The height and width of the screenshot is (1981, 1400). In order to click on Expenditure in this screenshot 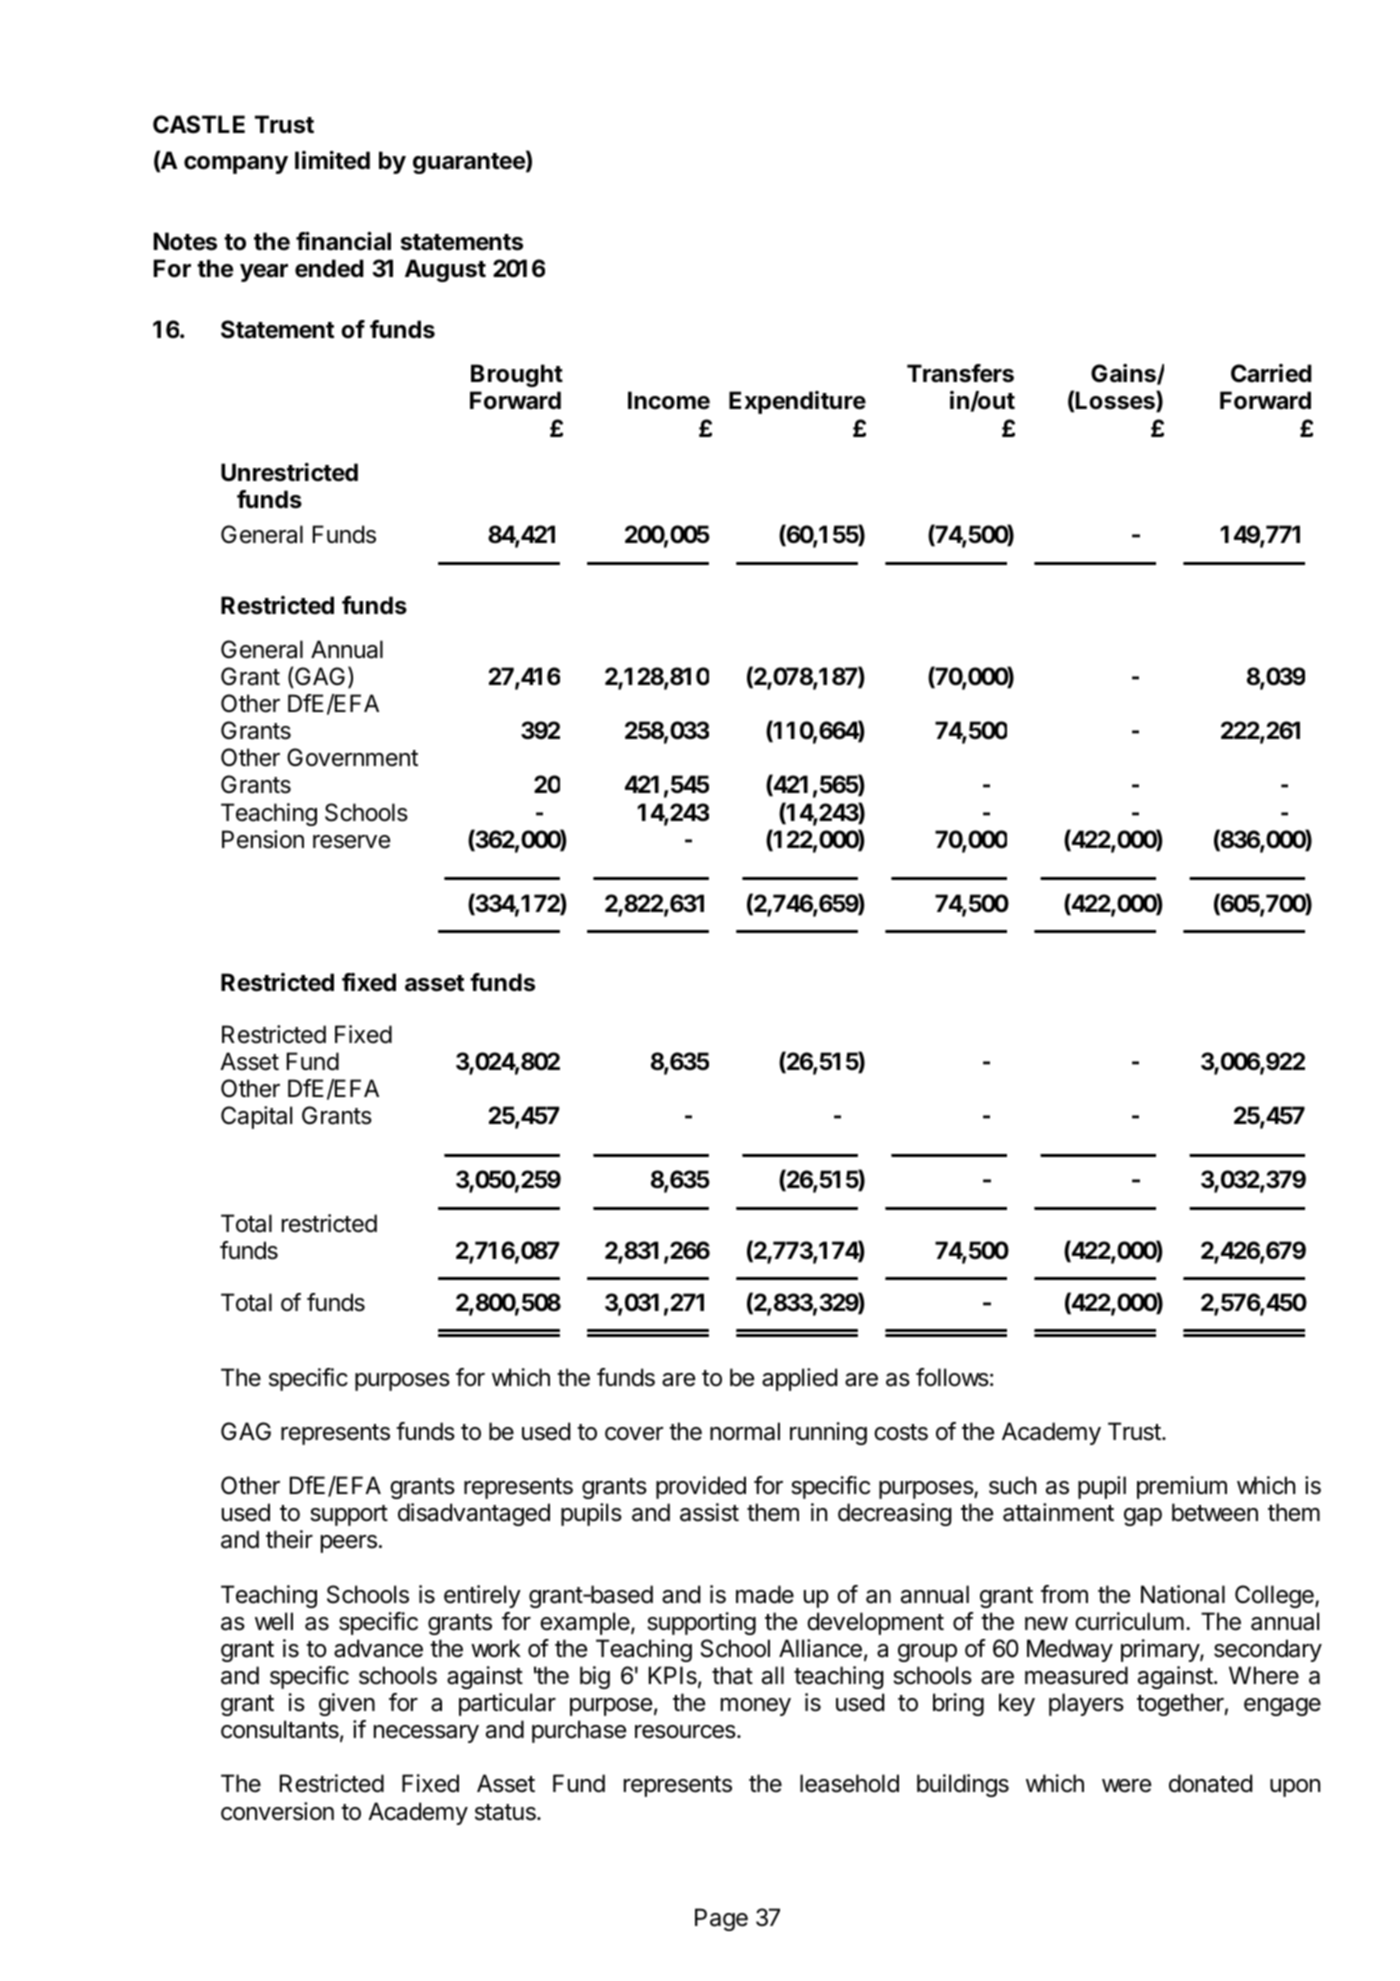, I will do `click(797, 402)`.
